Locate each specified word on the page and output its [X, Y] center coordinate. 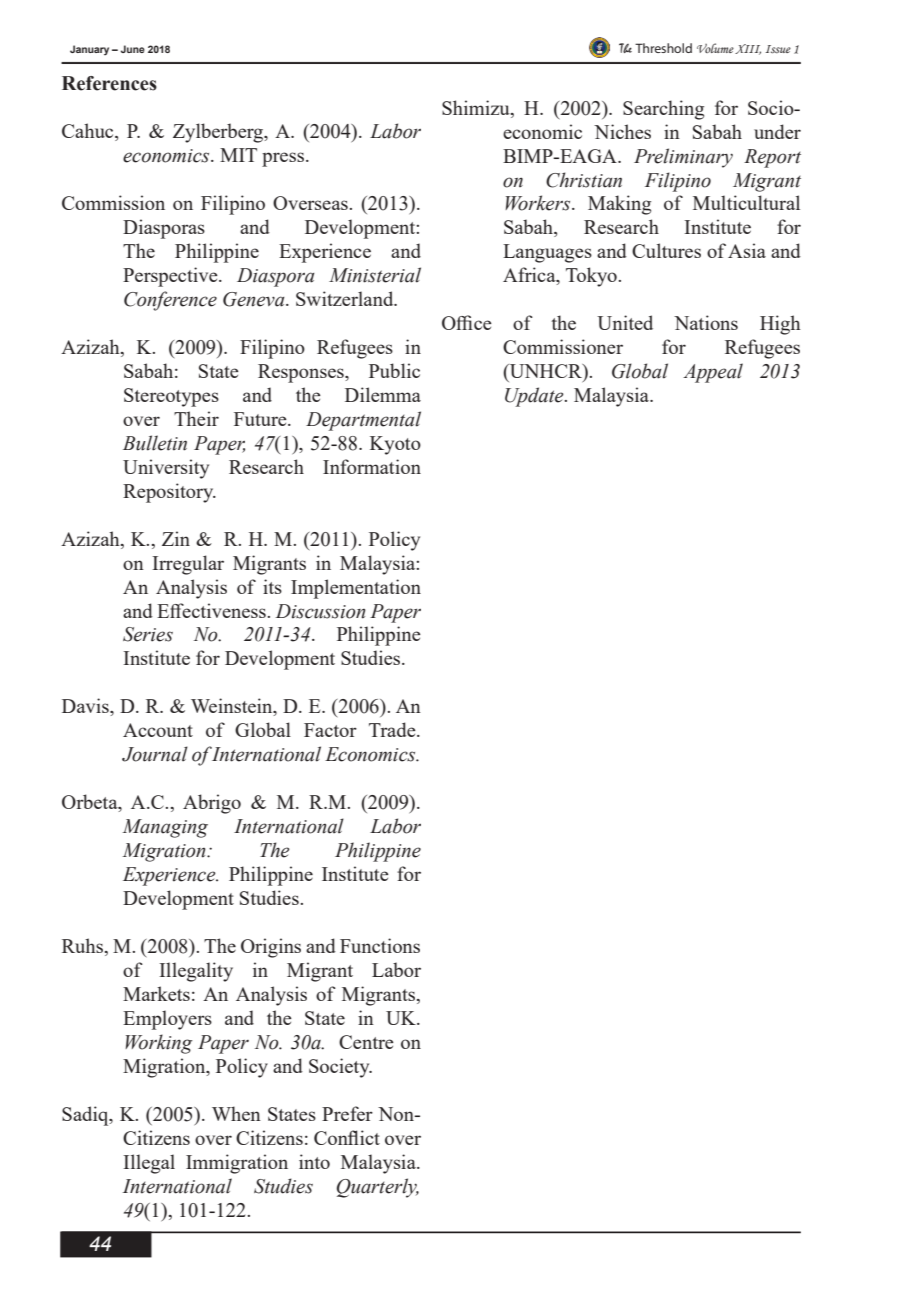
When [236, 1113]
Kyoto [395, 445]
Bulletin [155, 443]
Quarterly [377, 1188]
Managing [165, 828]
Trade [393, 729]
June [133, 49]
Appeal [713, 373]
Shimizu [477, 107]
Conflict [347, 1137]
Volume [715, 48]
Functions [380, 945]
